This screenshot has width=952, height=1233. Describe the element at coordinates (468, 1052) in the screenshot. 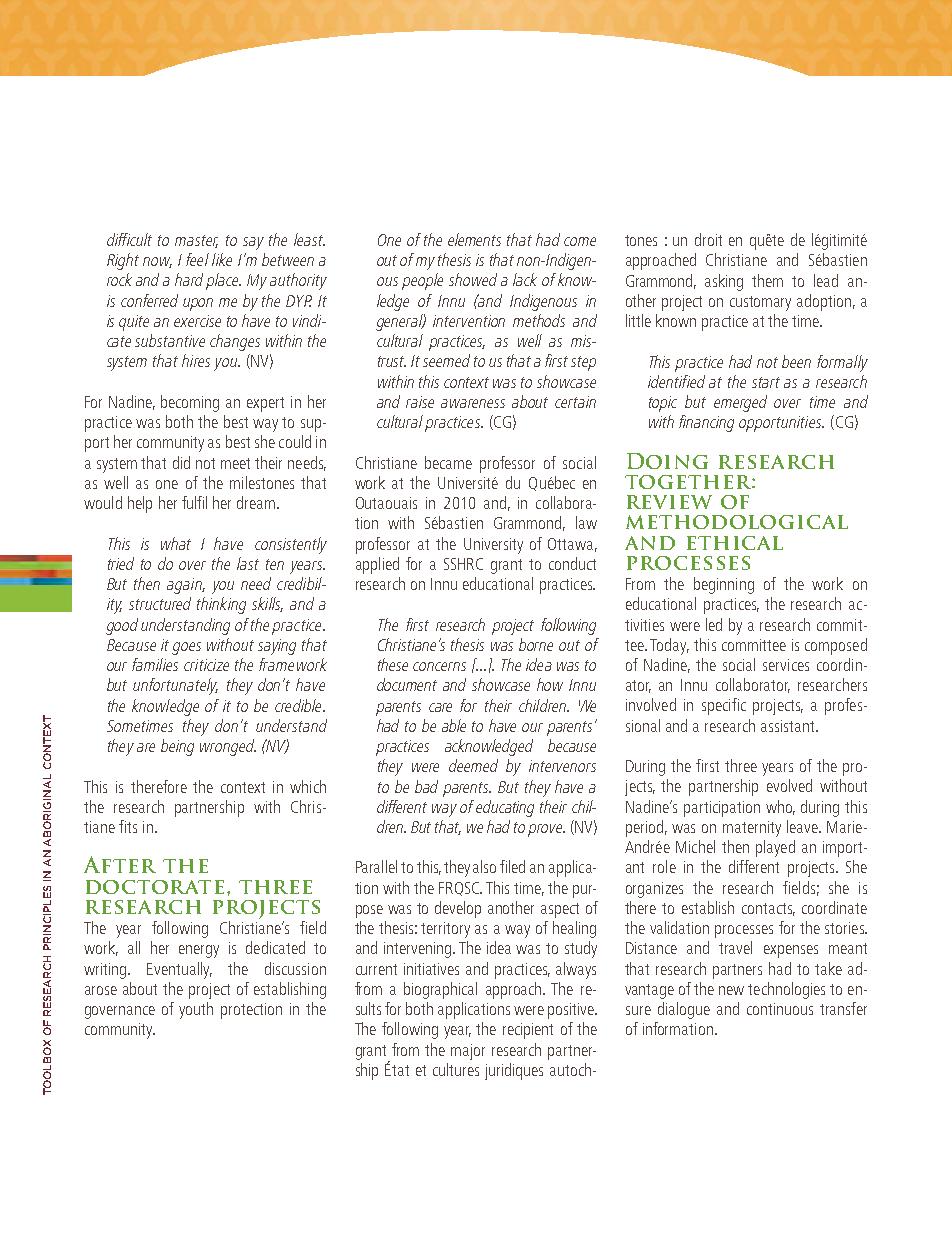

I see `major` at that location.
